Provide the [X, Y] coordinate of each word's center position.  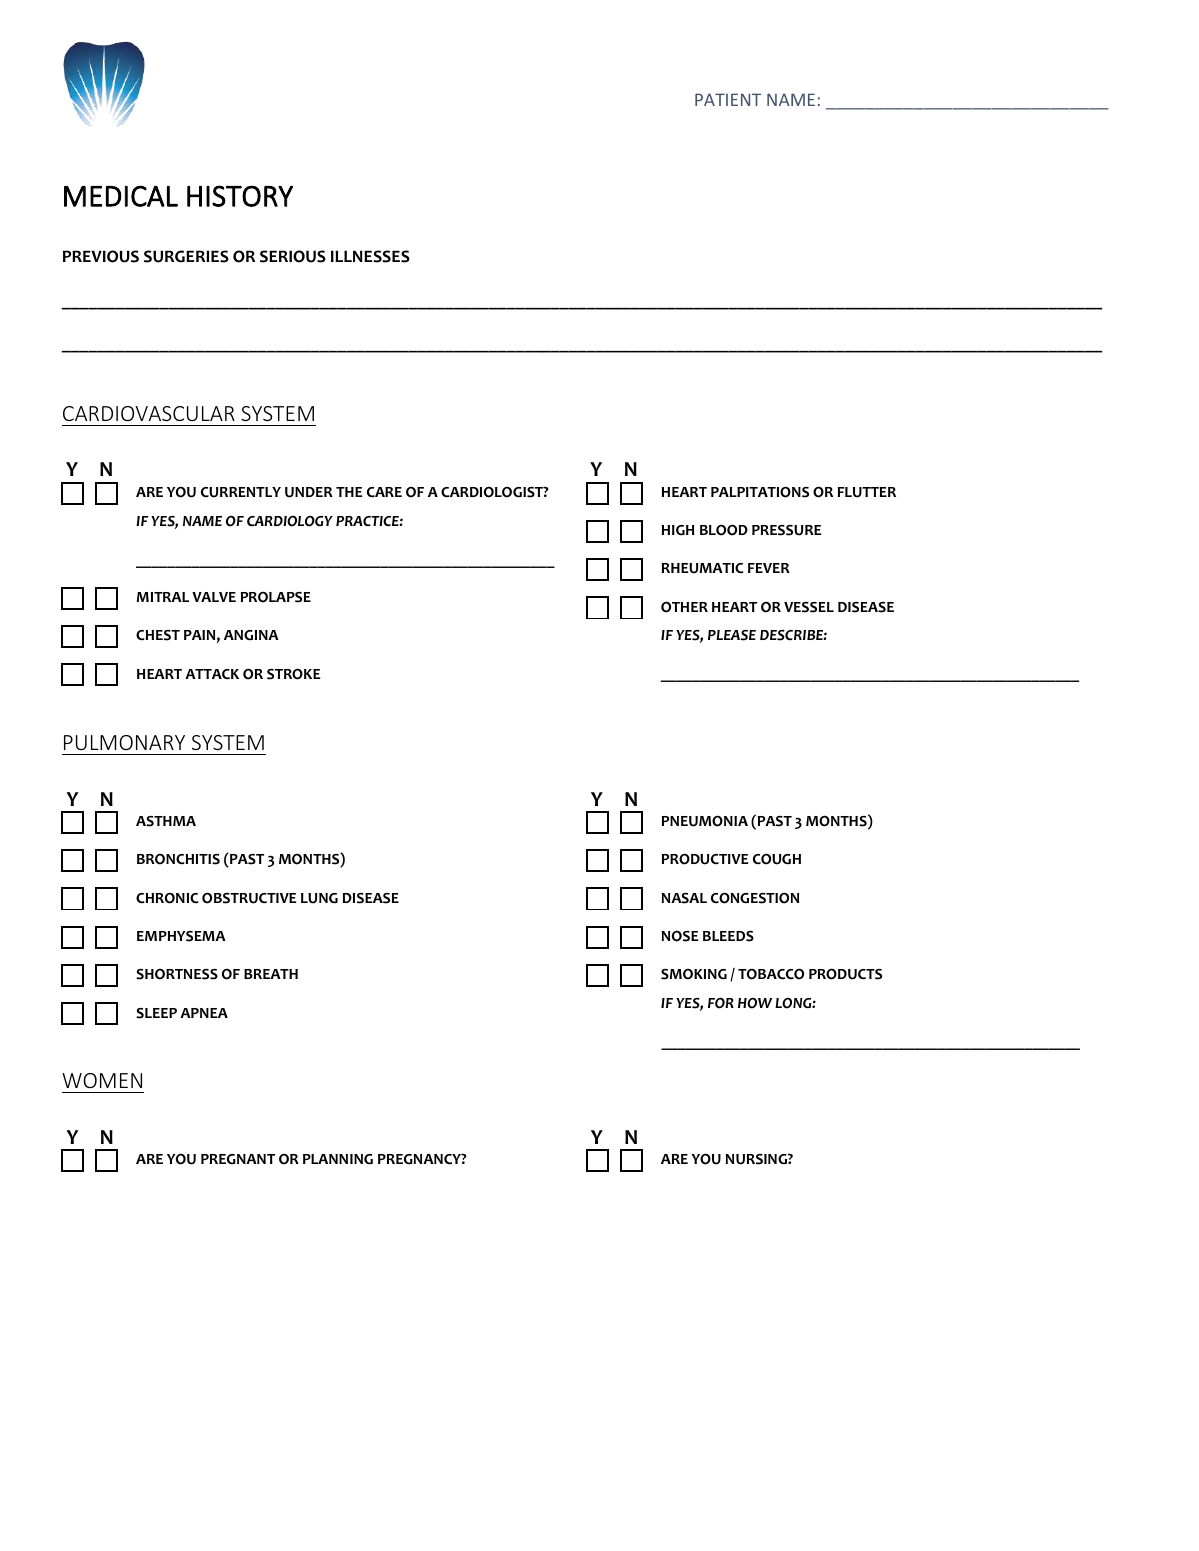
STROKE [293, 674]
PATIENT [728, 99]
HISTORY [240, 196]
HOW [755, 1003]
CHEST [158, 635]
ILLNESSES [370, 256]
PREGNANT [238, 1159]
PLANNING [338, 1159]
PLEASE [732, 635]
